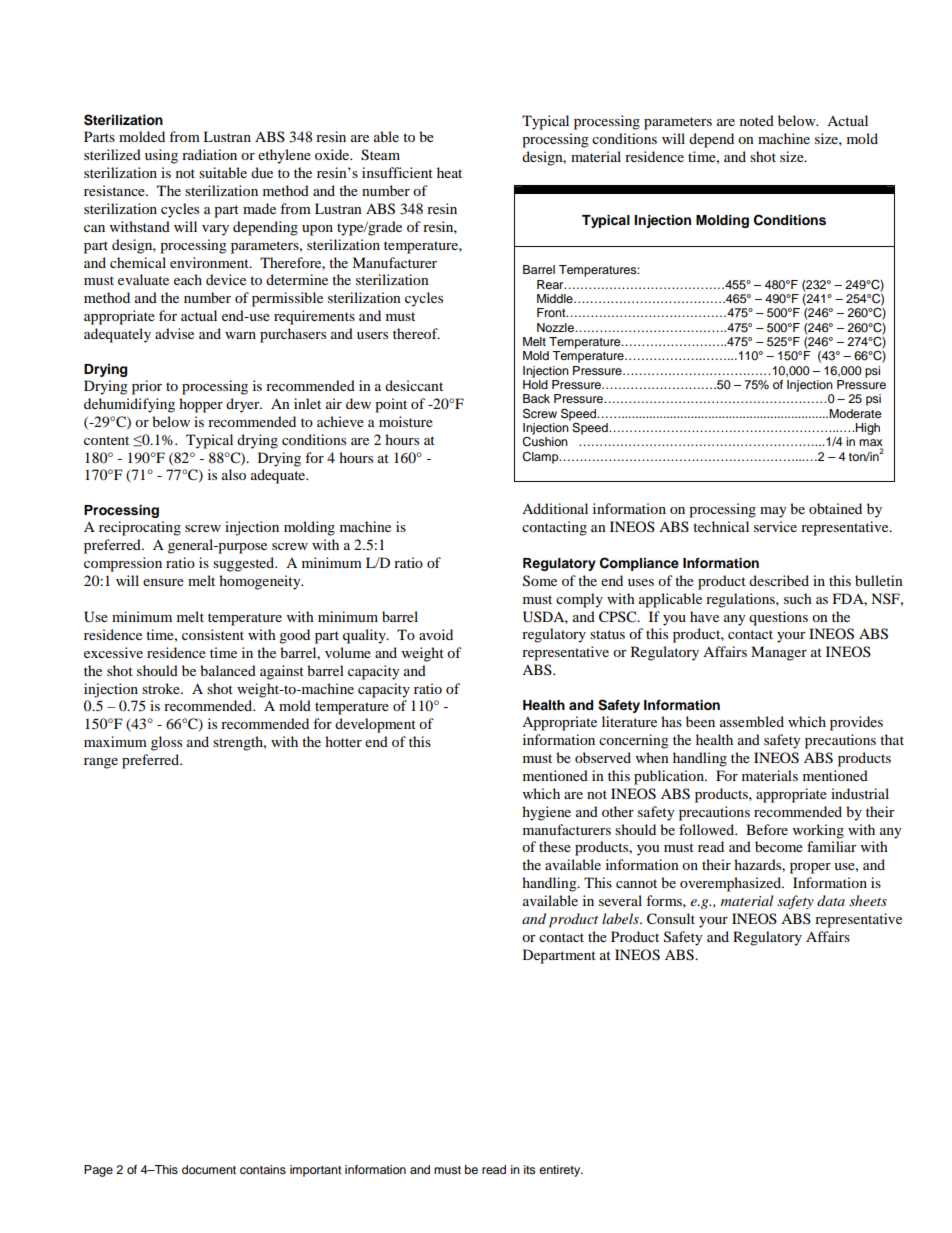 This screenshot has height=1233, width=952. I want to click on noted, so click(757, 120).
